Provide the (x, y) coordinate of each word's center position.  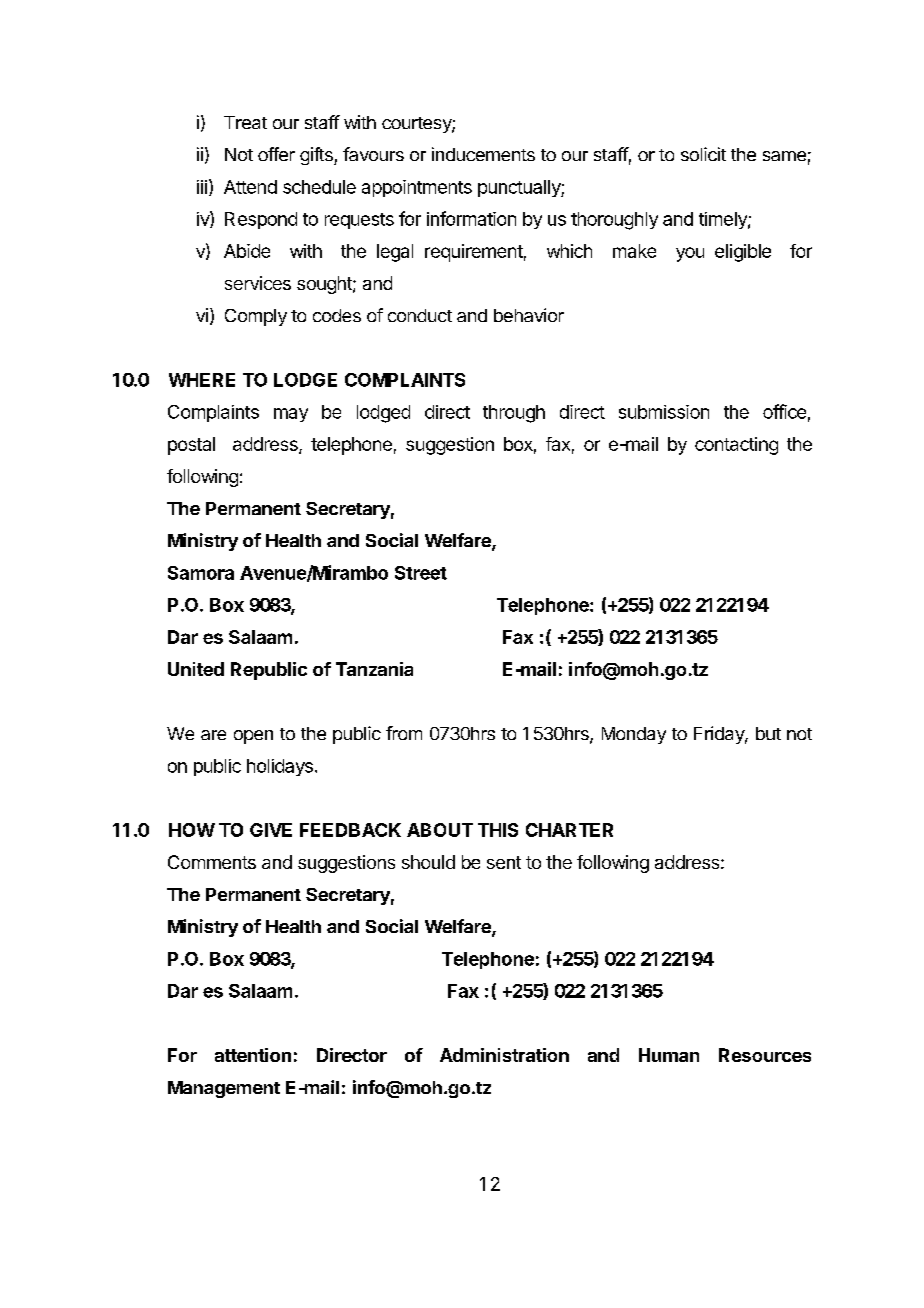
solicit (703, 154)
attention (253, 1055)
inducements (483, 154)
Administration (504, 1055)
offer (276, 154)
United (196, 669)
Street (421, 573)
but (768, 733)
